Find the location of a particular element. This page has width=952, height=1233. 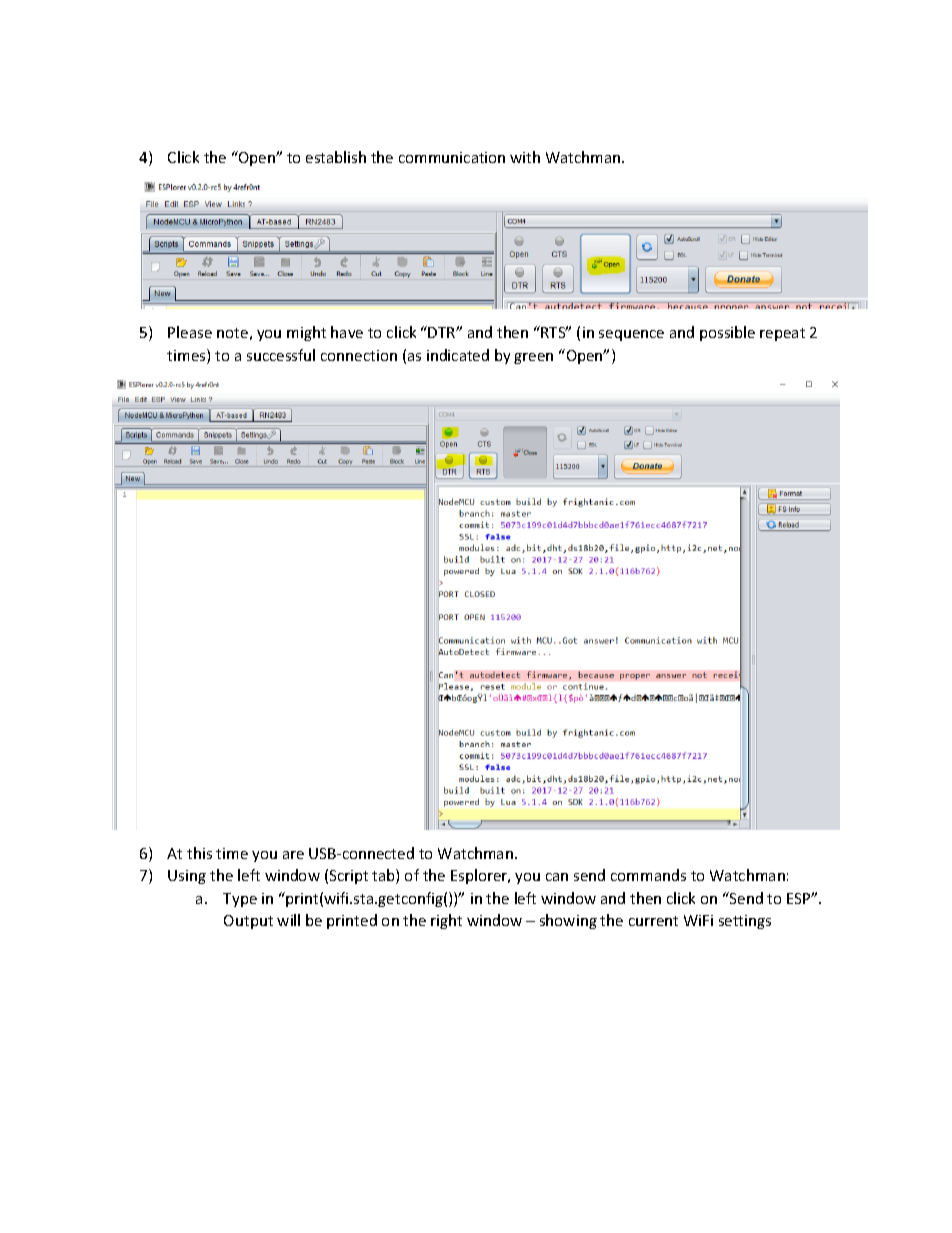

successful is located at coordinates (281, 355).
